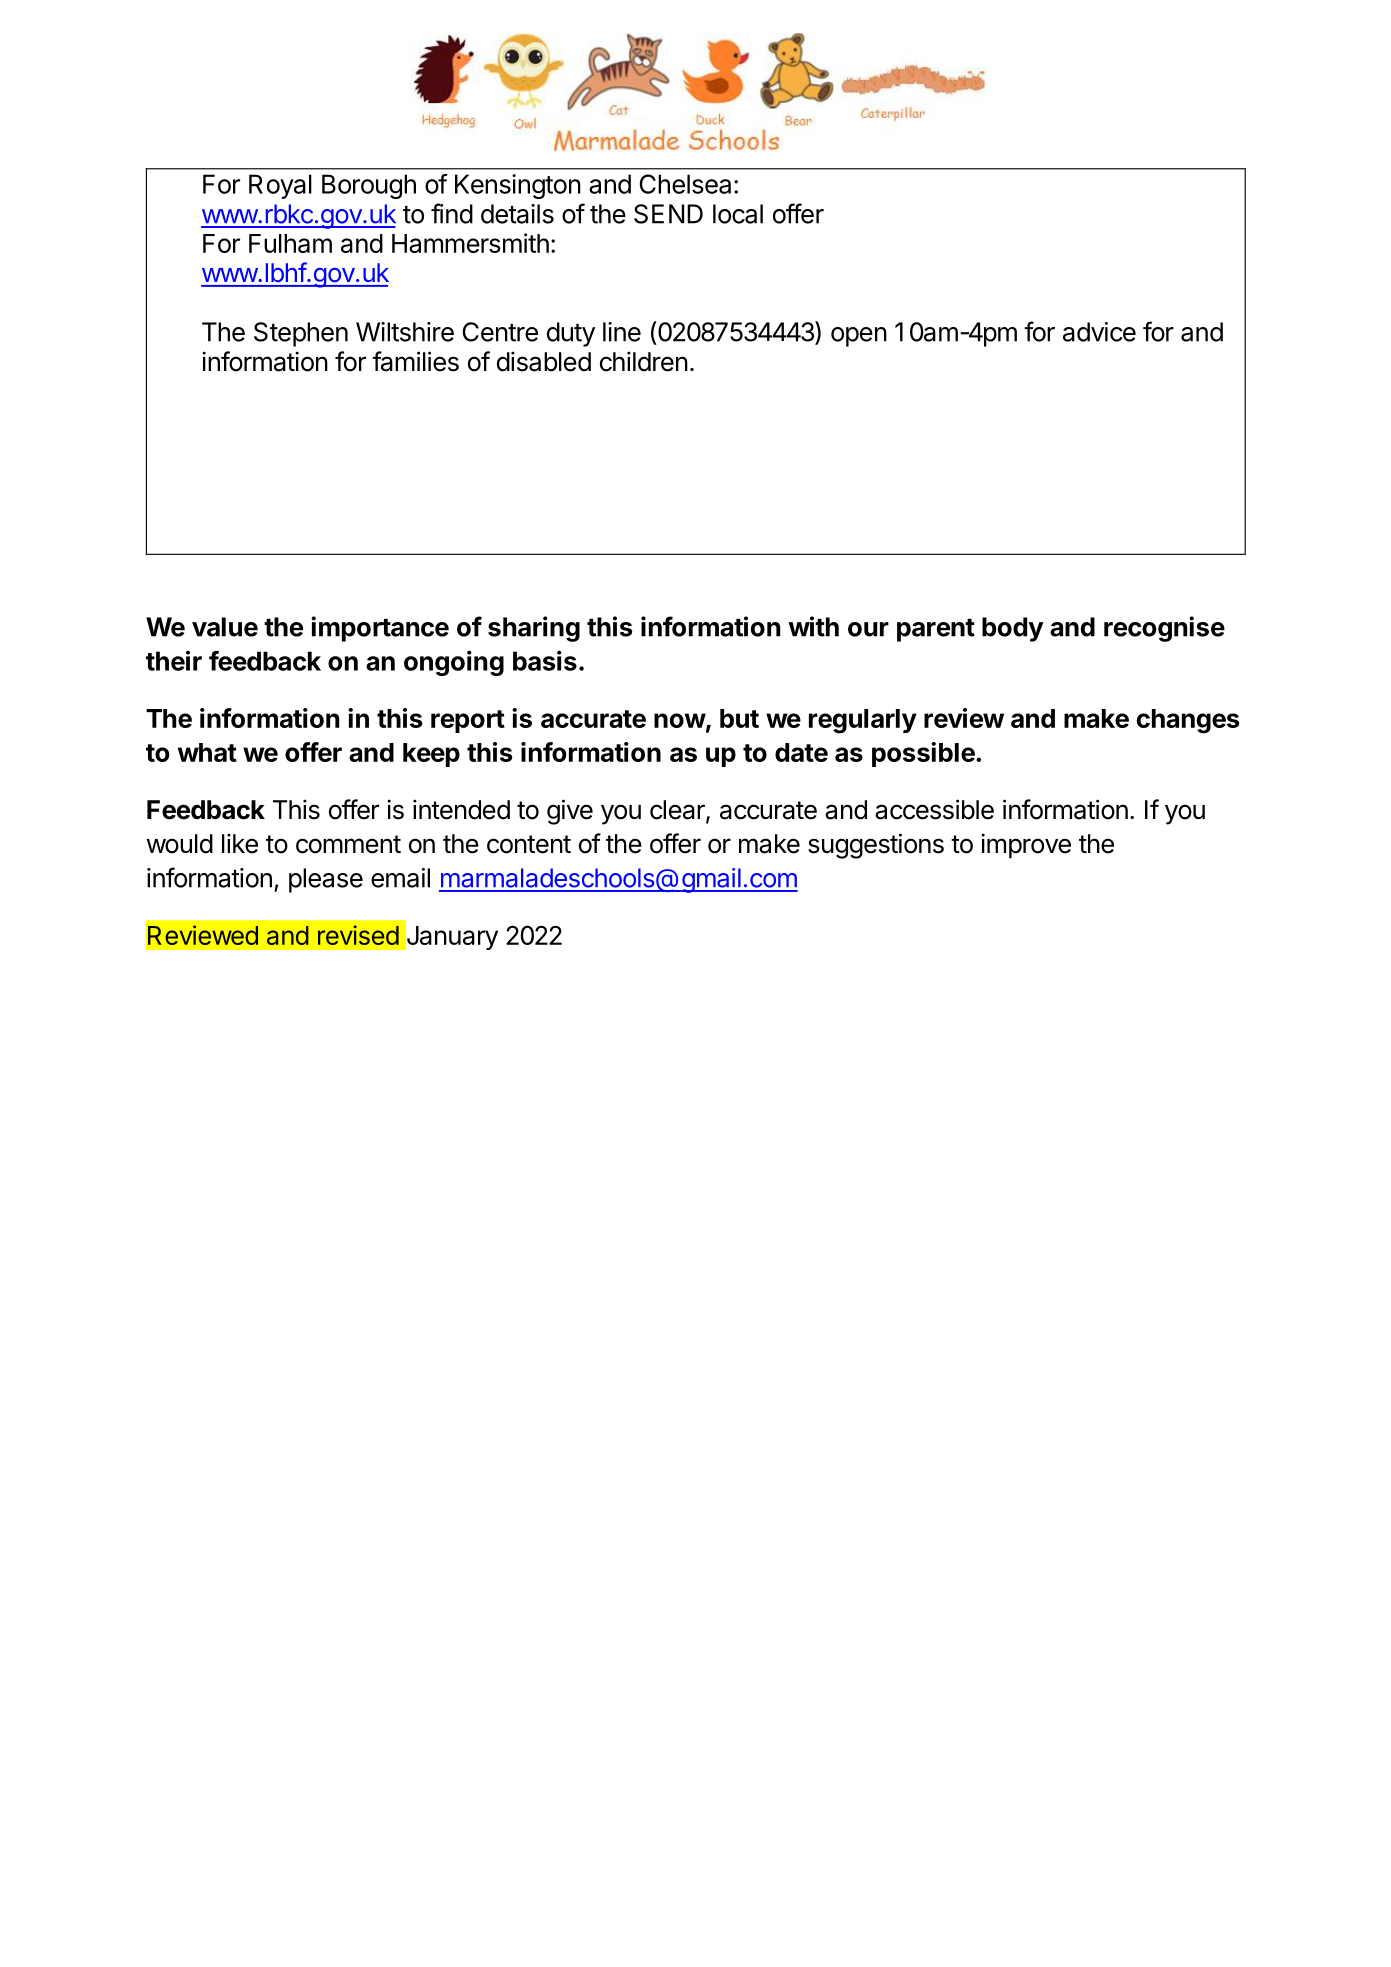 The height and width of the page is (1967, 1391). Describe the element at coordinates (225, 627) in the page. I see `value` at that location.
